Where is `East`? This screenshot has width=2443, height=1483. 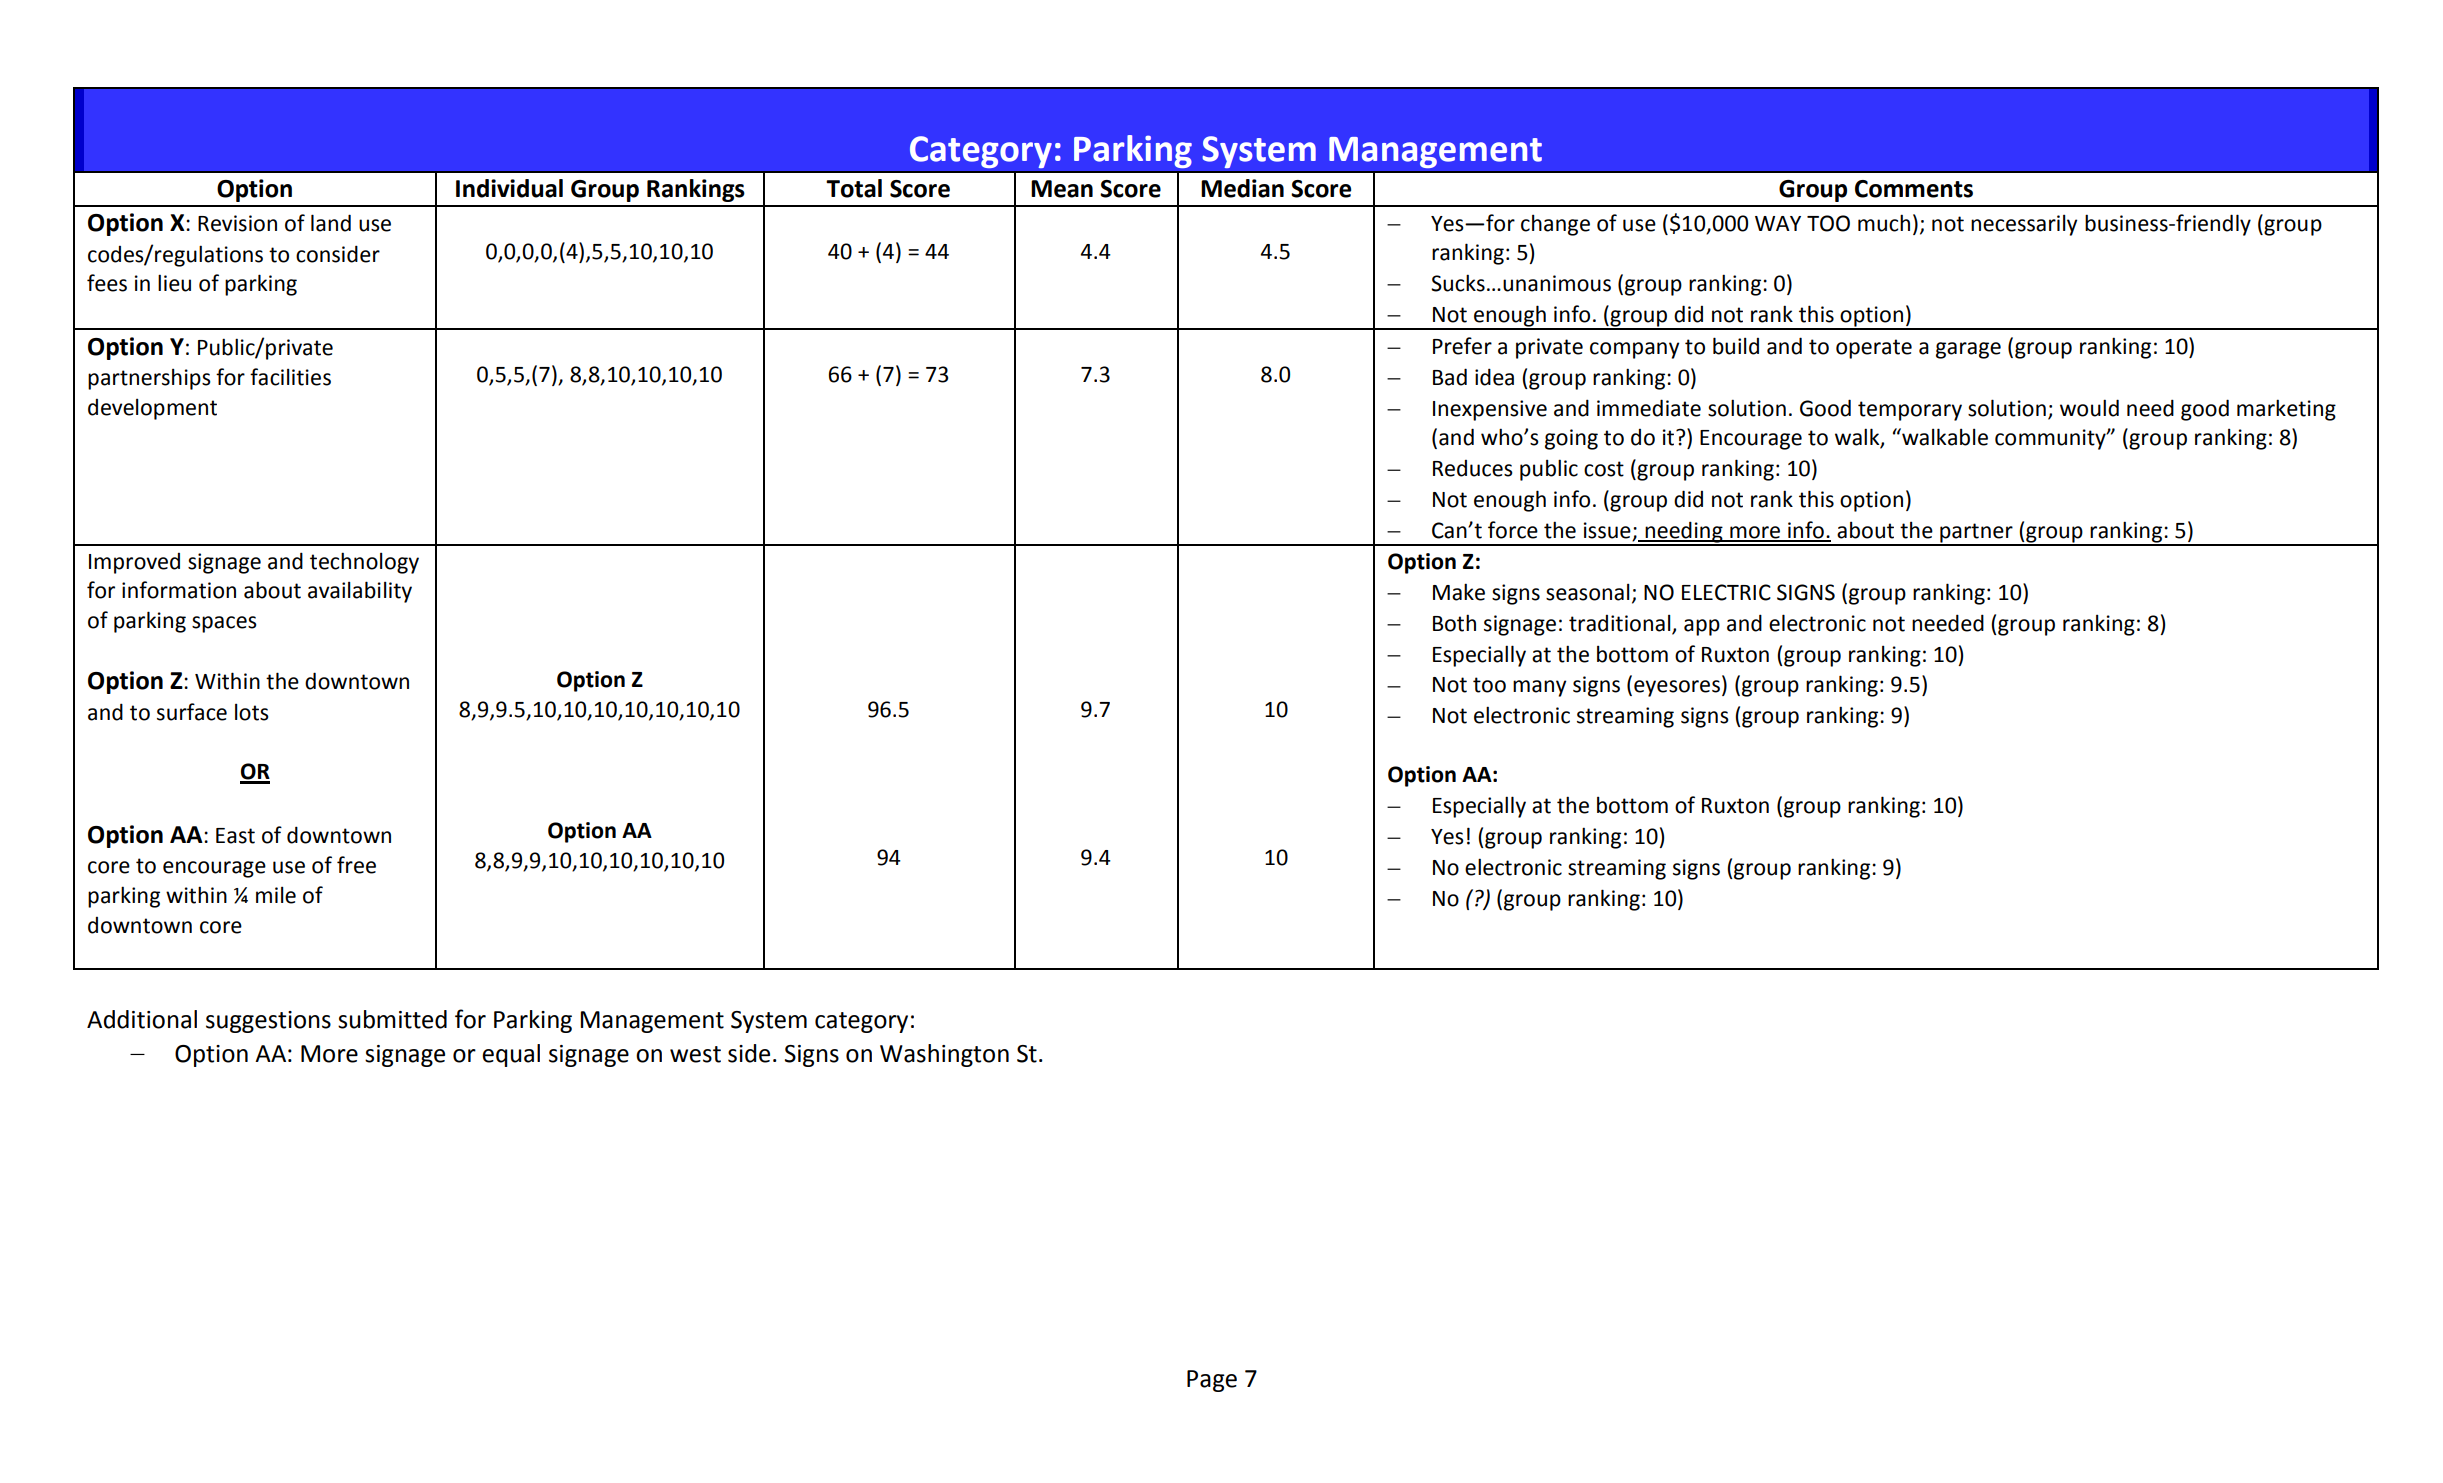 East is located at coordinates (235, 836).
